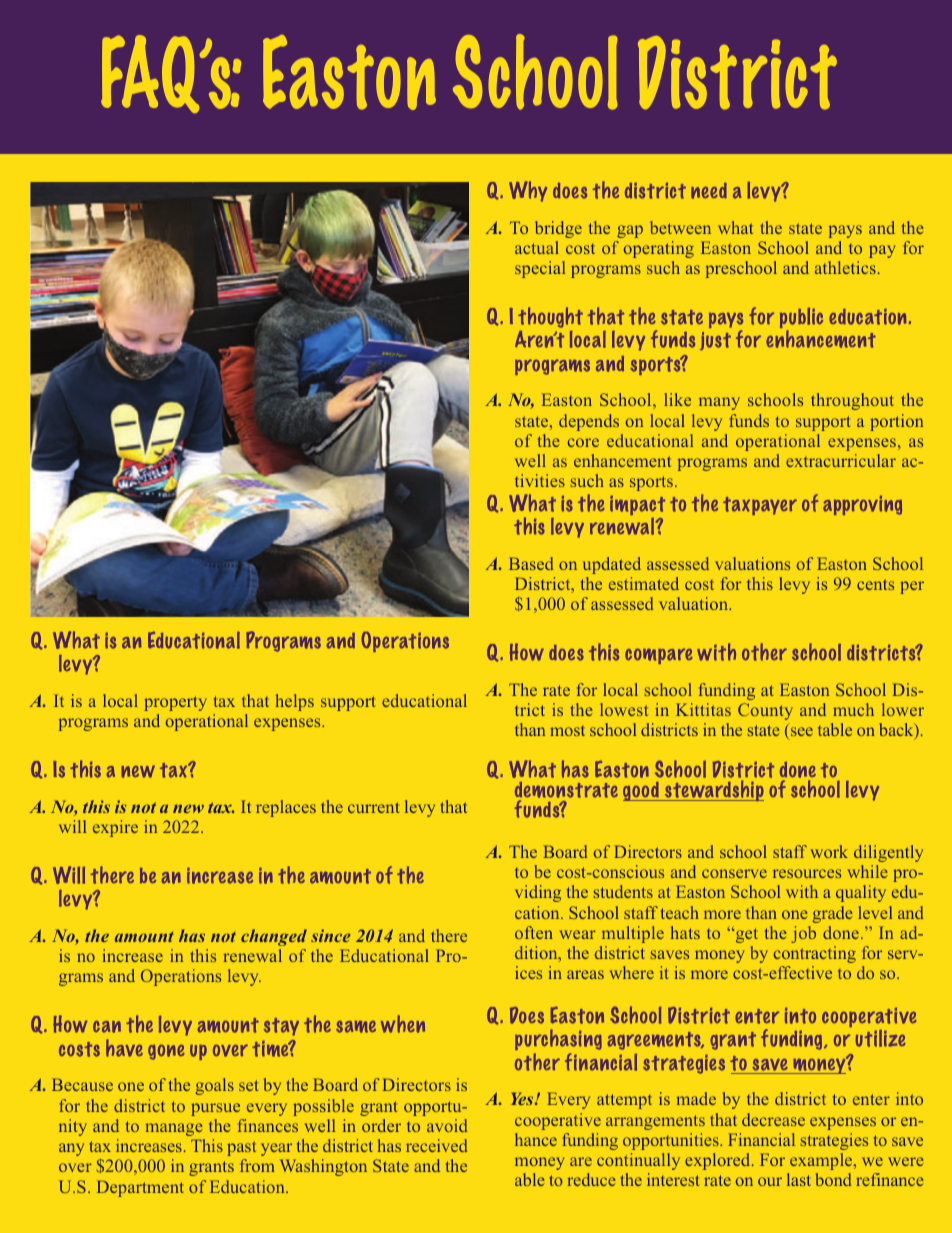  Describe the element at coordinates (803, 934) in the page. I see `job` at that location.
